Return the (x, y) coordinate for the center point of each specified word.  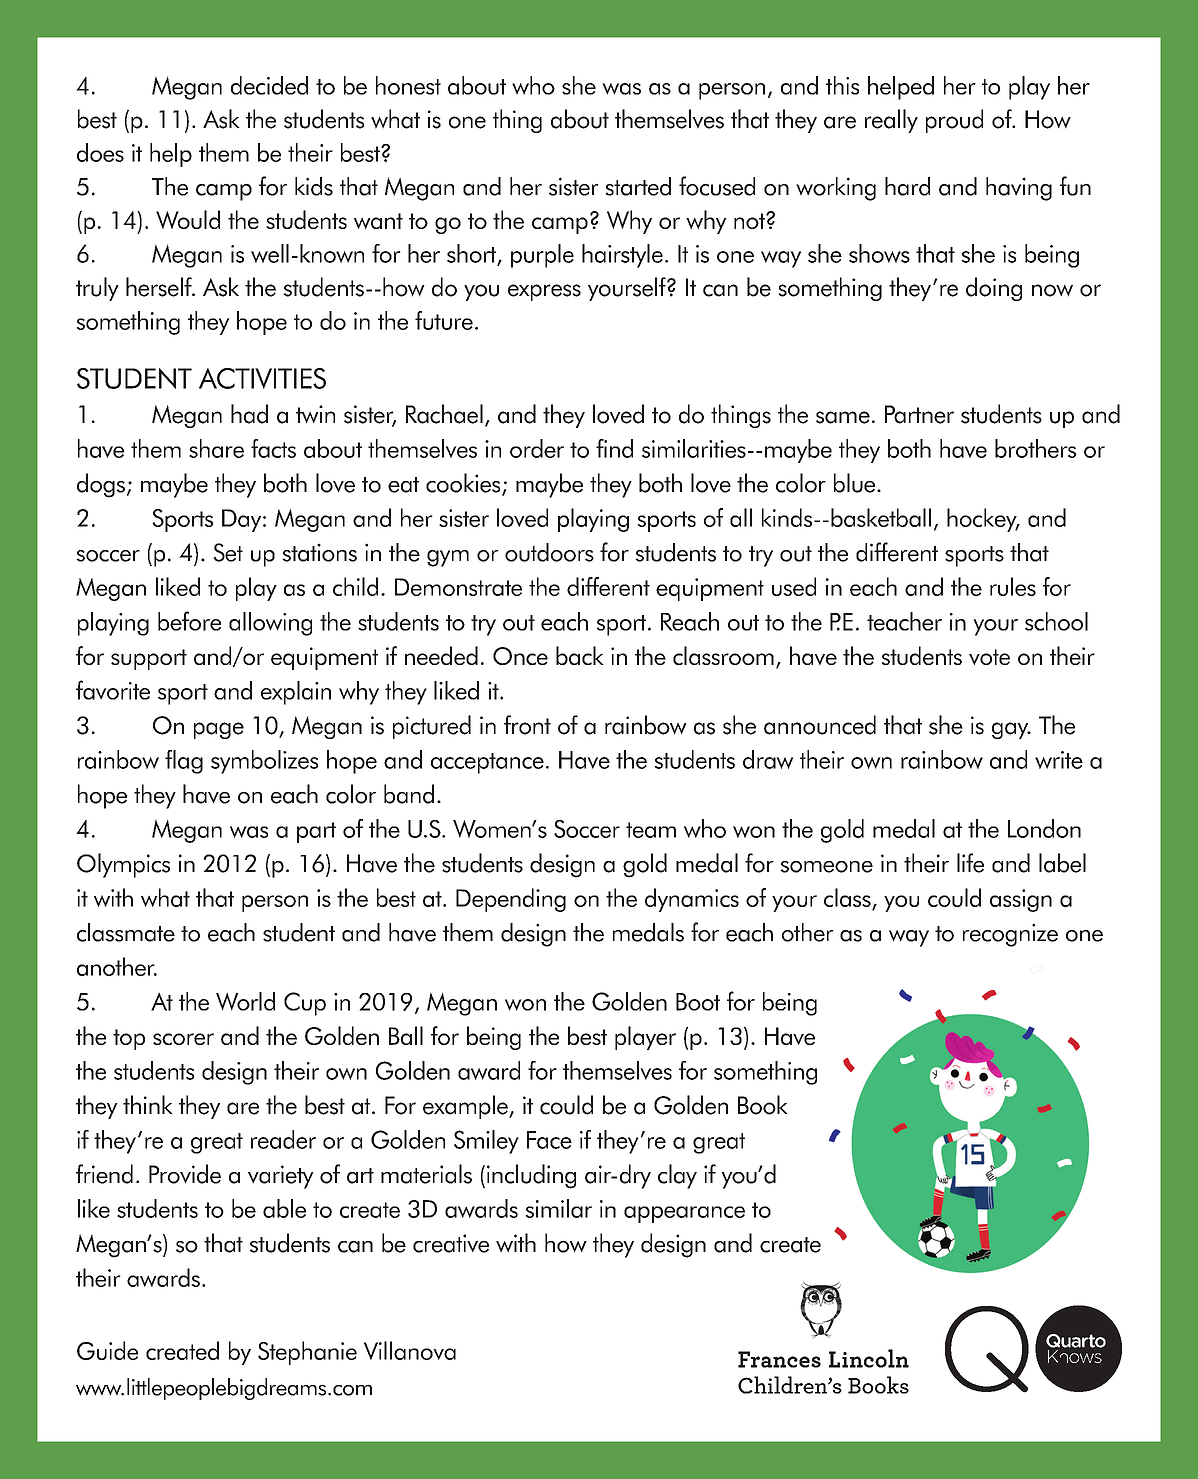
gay (1011, 730)
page (219, 730)
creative (451, 1243)
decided (269, 85)
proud (954, 121)
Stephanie (307, 1353)
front (527, 725)
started (638, 186)
